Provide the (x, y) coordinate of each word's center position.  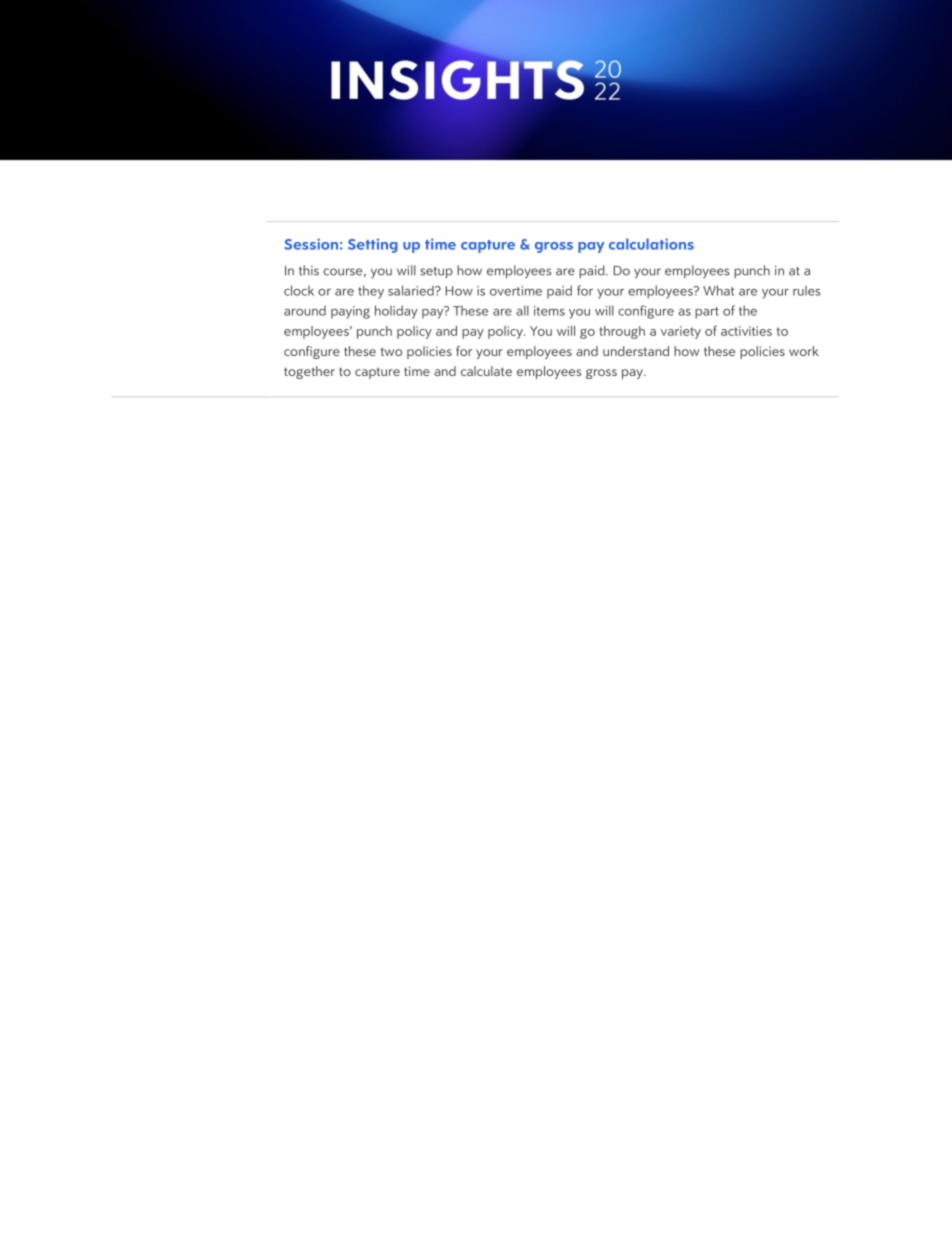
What (718, 290)
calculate (486, 371)
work (804, 351)
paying (350, 312)
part (707, 313)
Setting (373, 246)
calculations (651, 244)
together (309, 372)
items (549, 311)
